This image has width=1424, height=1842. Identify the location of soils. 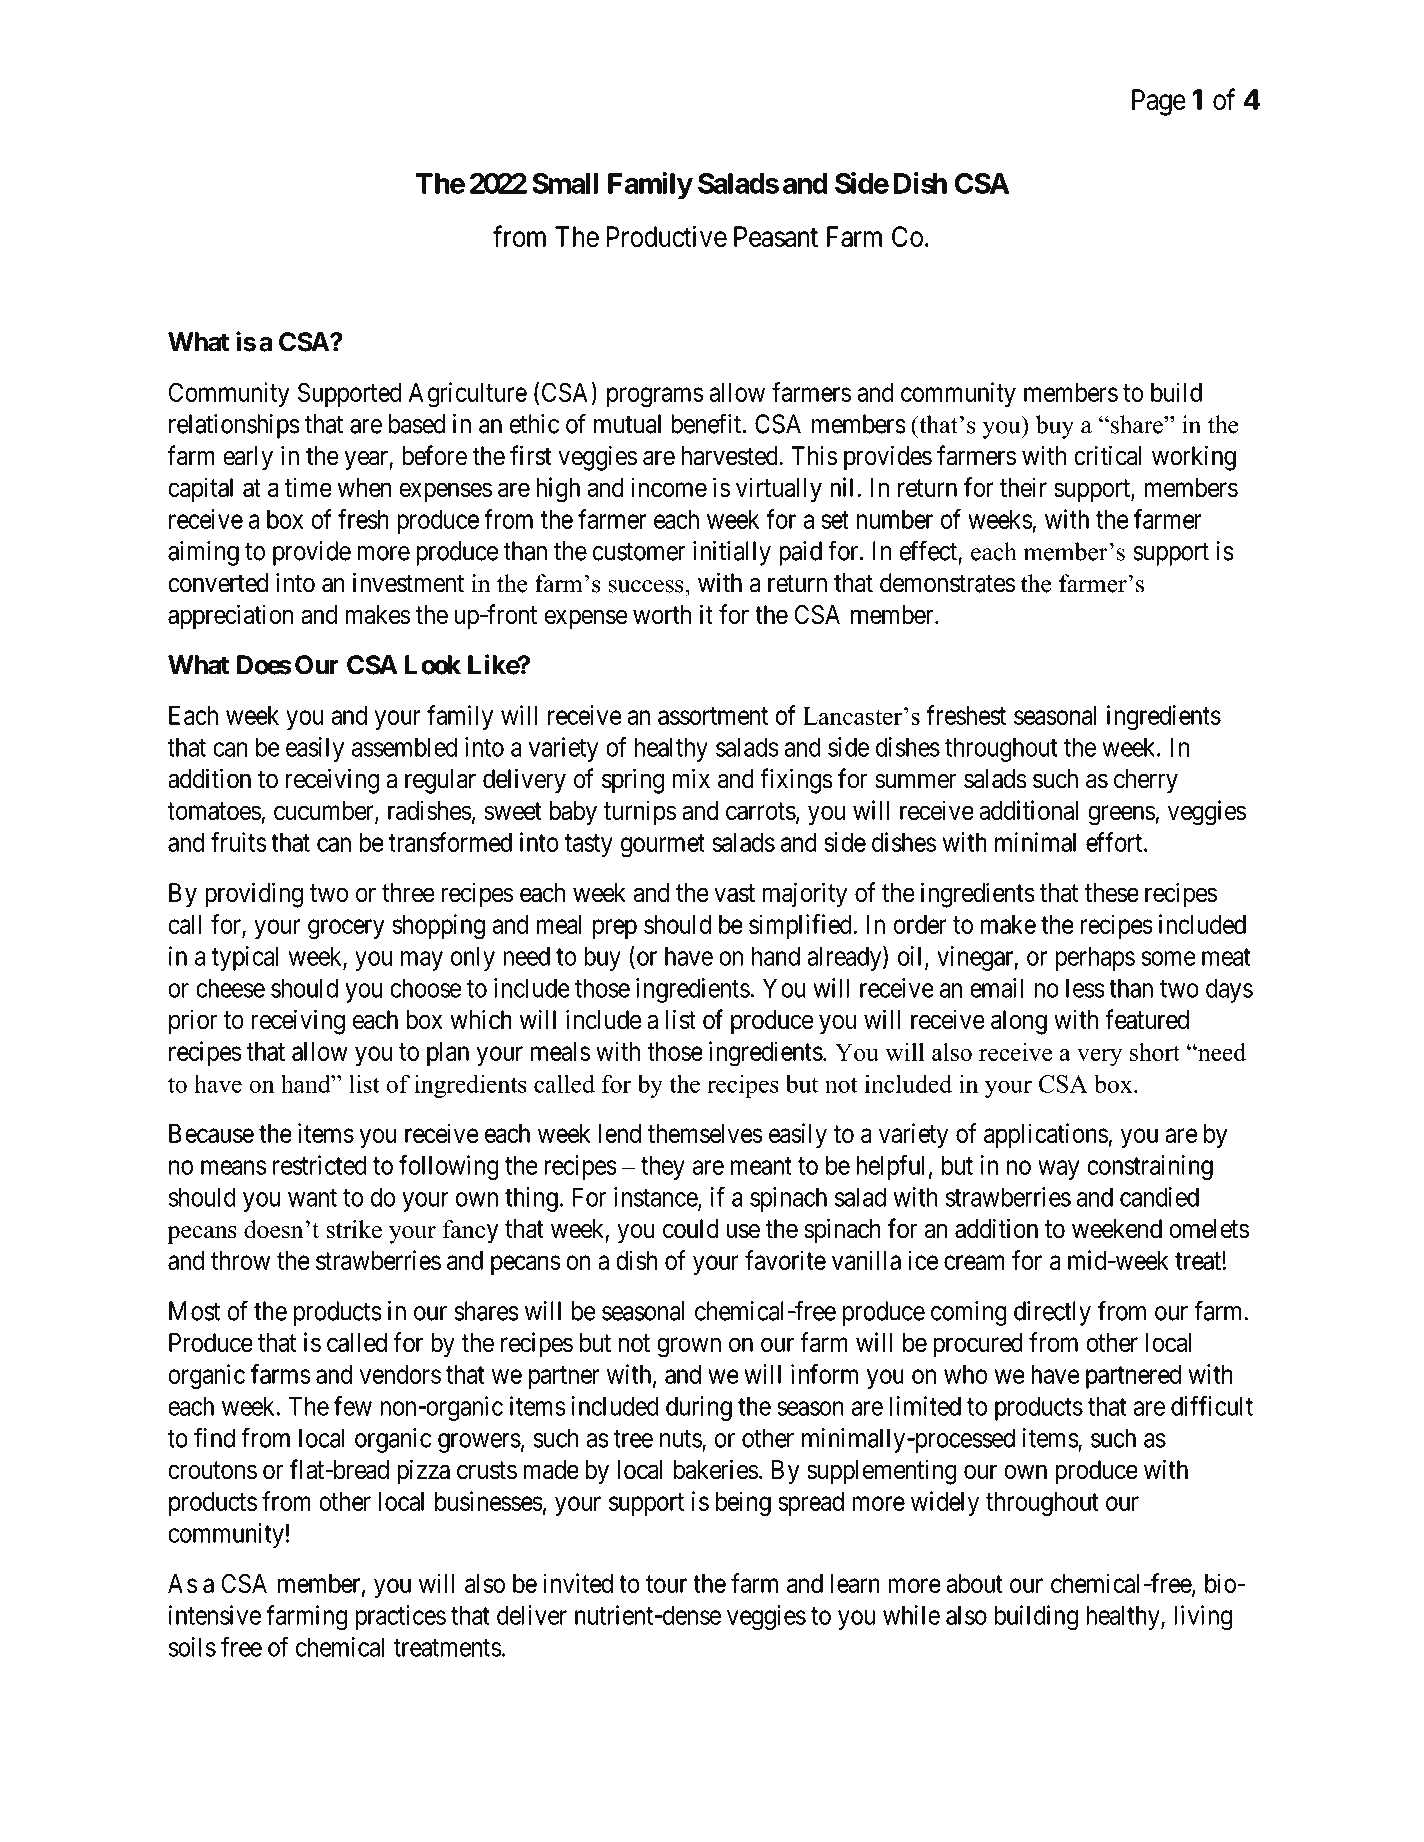
(192, 1647).
